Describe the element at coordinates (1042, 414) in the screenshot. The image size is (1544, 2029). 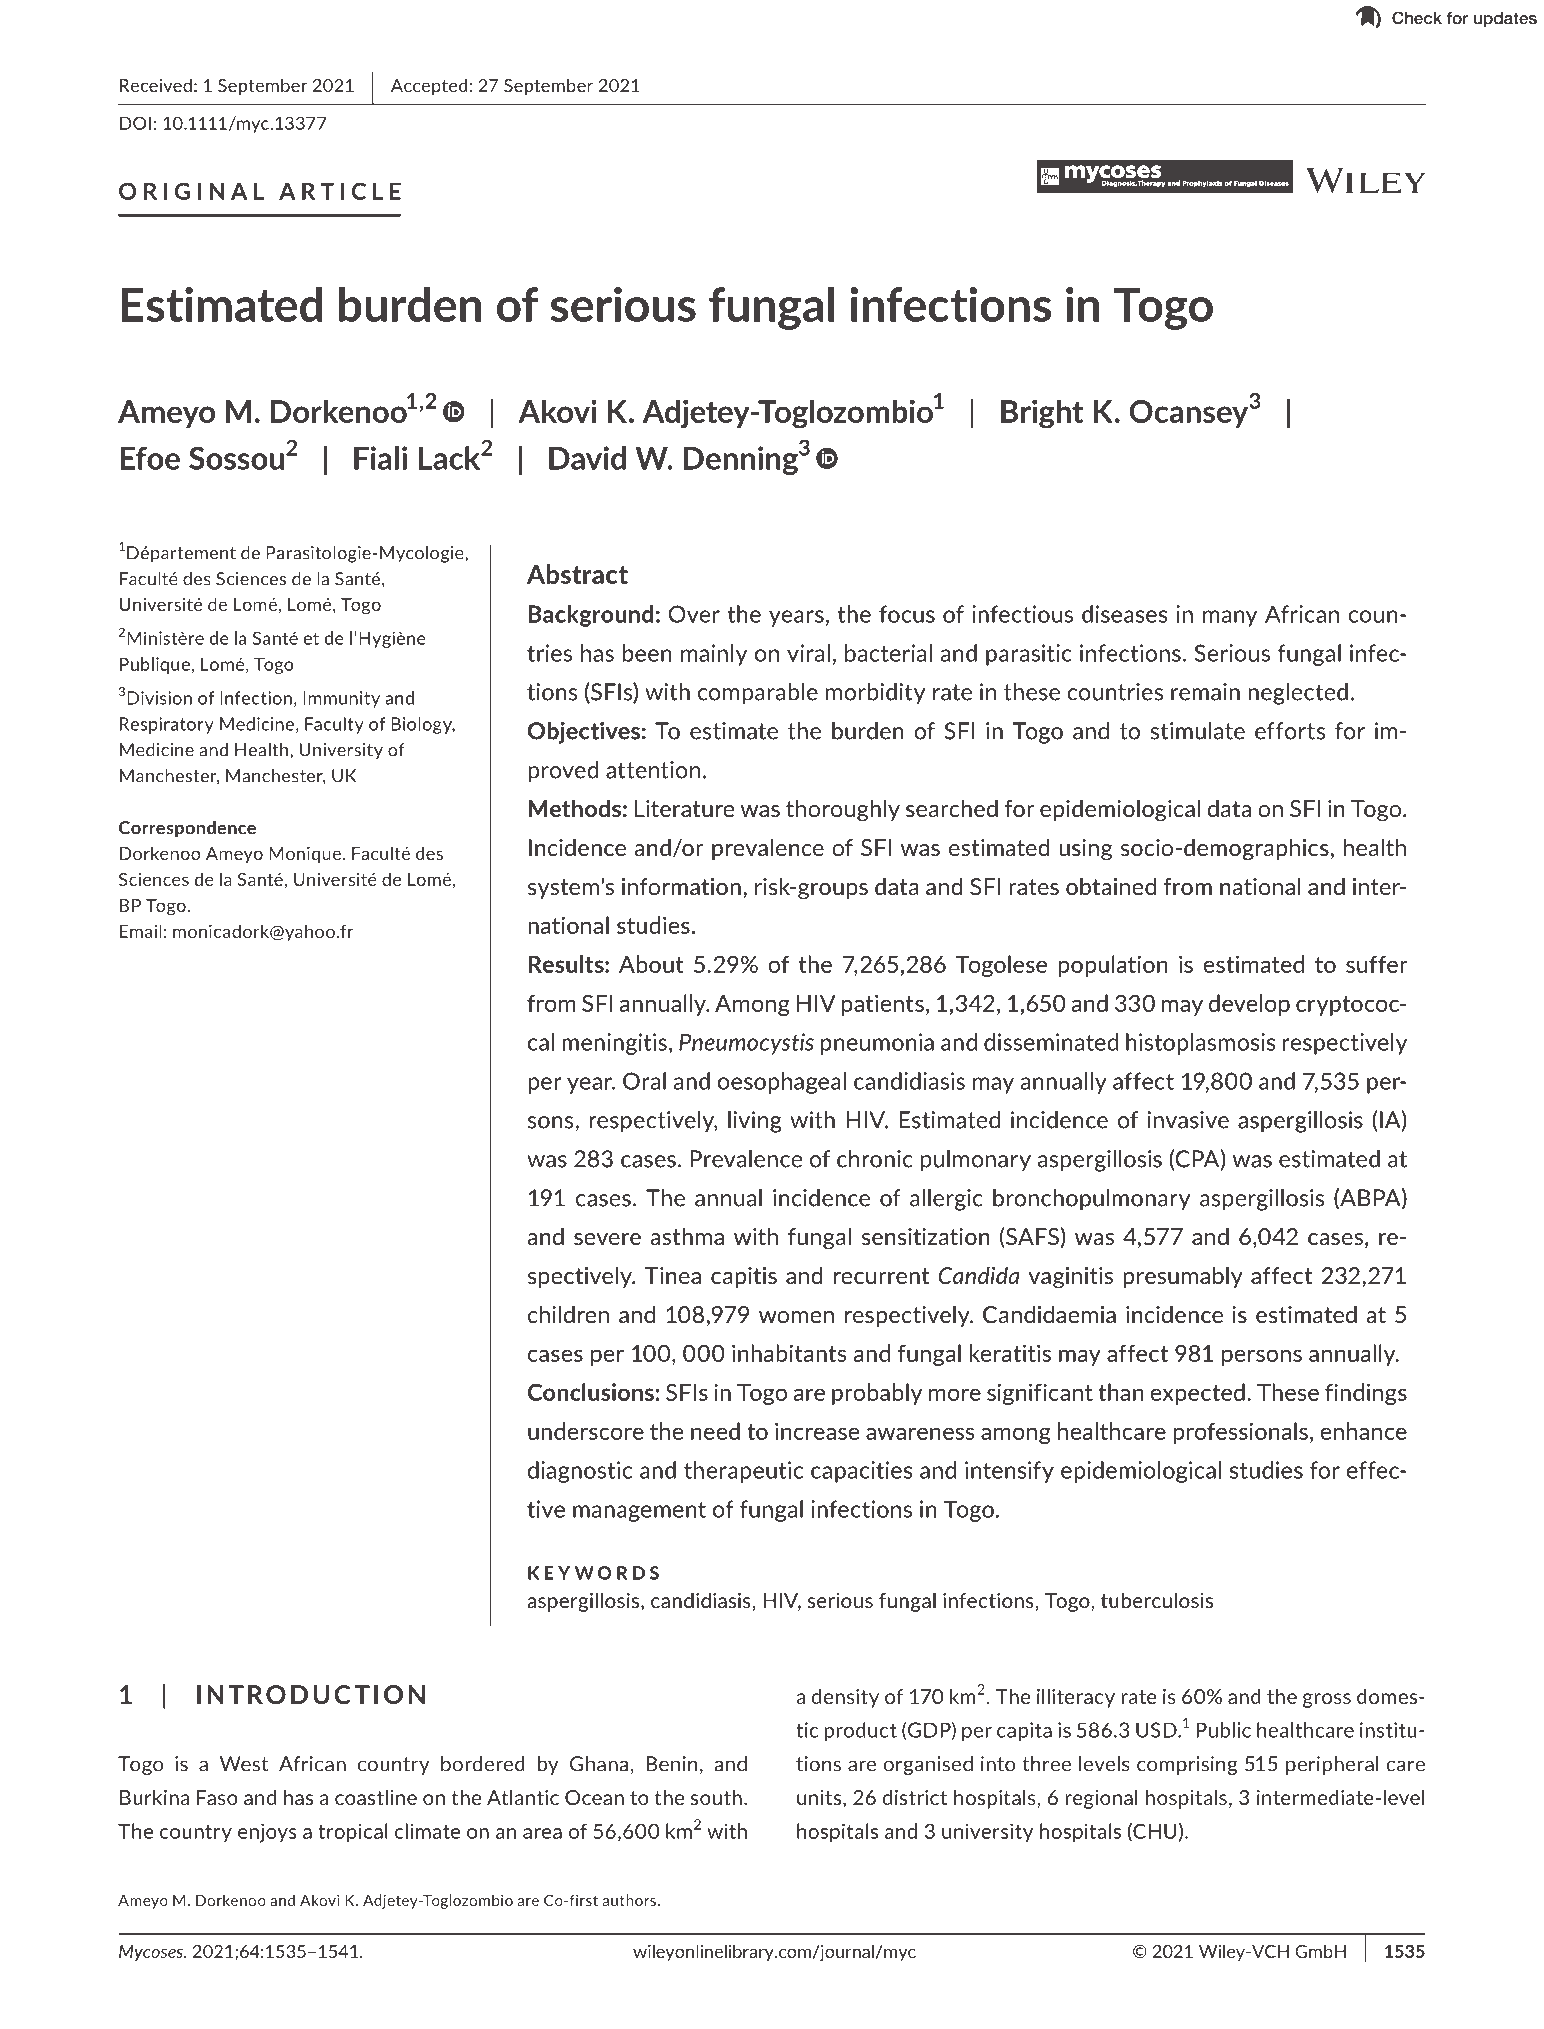
I see `Bright` at that location.
